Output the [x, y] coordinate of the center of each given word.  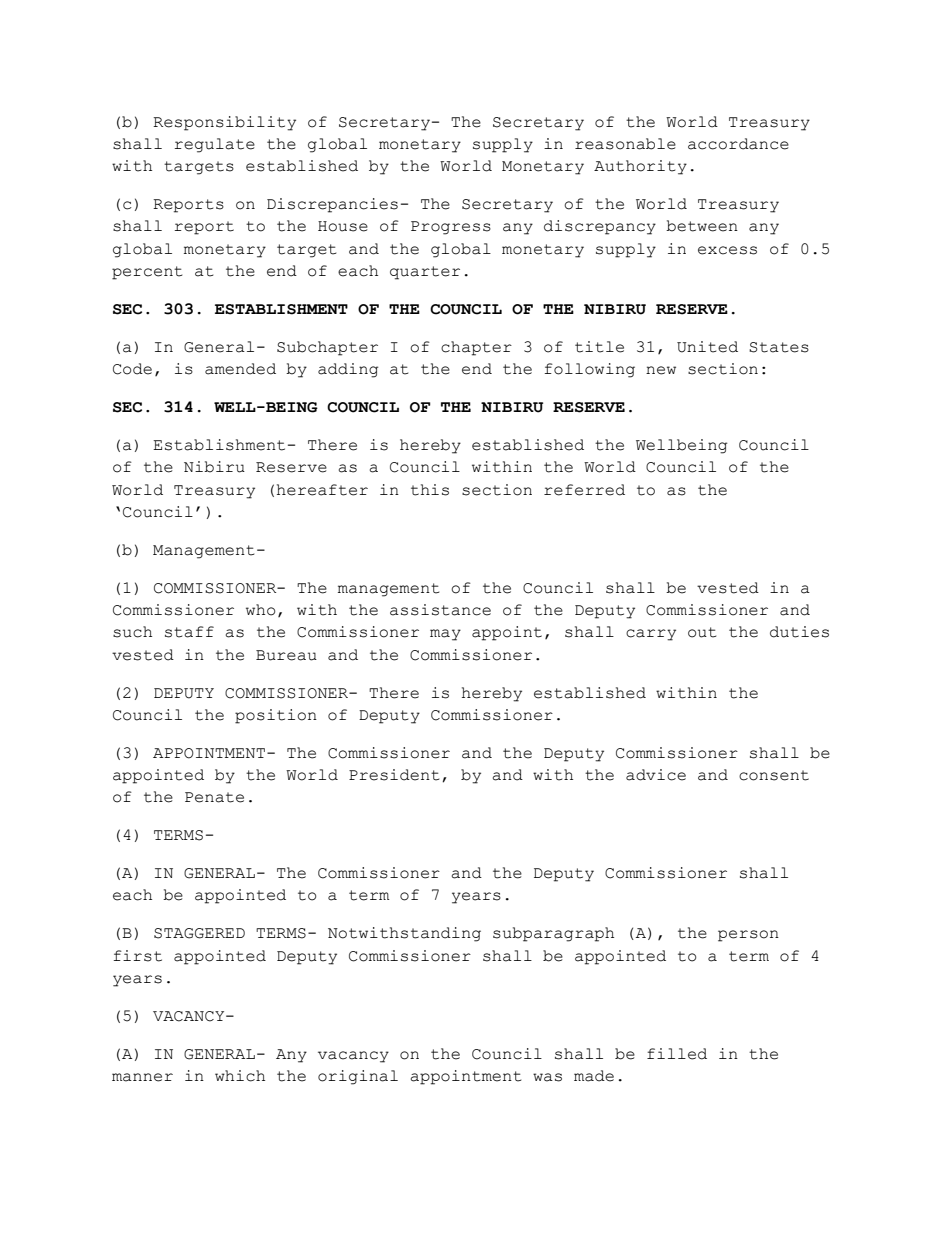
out [702, 632]
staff [189, 632]
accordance [738, 144]
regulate [214, 145]
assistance [440, 610]
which [240, 1076]
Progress [451, 228]
